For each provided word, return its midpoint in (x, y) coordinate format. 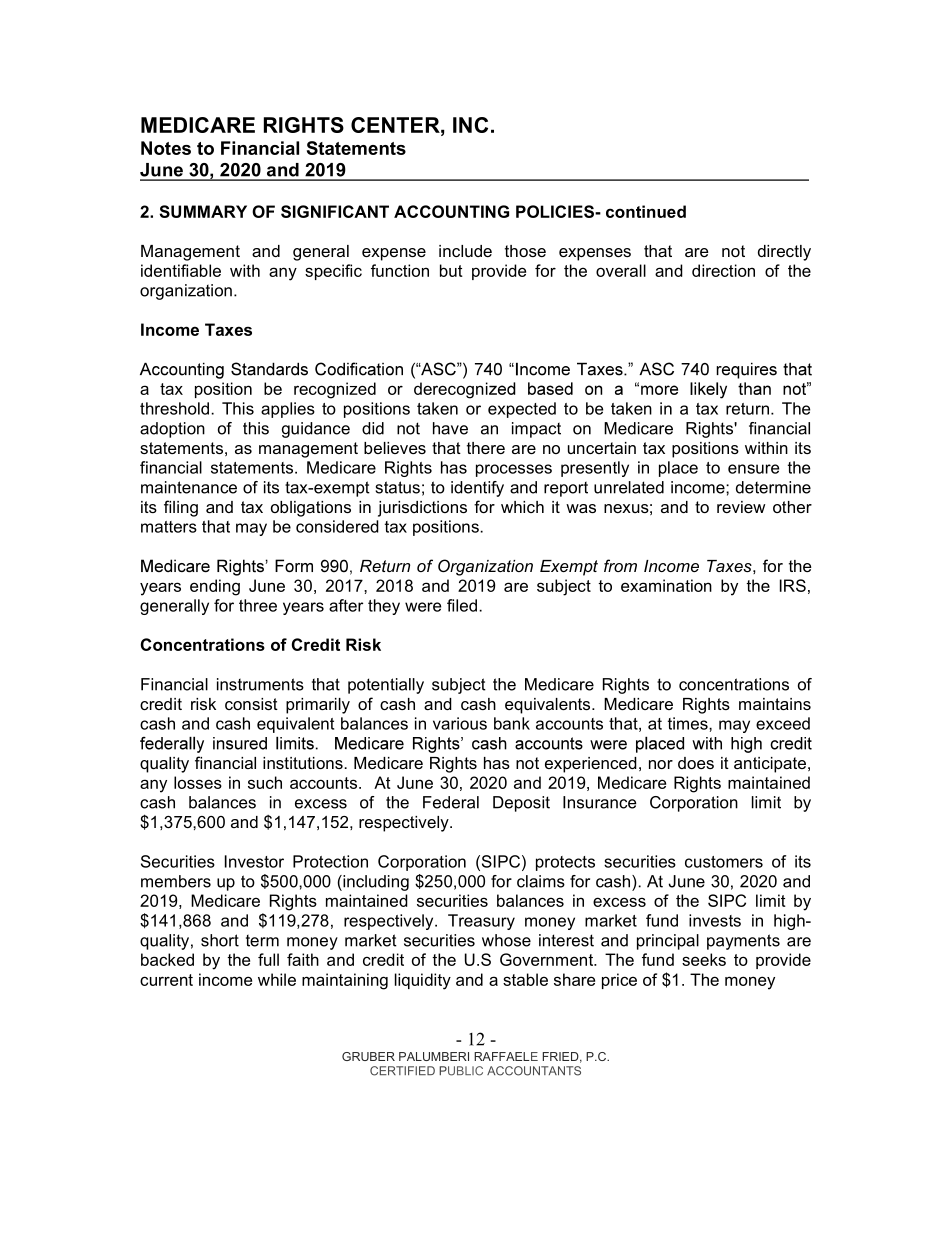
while (277, 979)
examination (666, 585)
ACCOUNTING (451, 211)
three (258, 605)
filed (462, 605)
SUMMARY (203, 211)
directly (784, 253)
